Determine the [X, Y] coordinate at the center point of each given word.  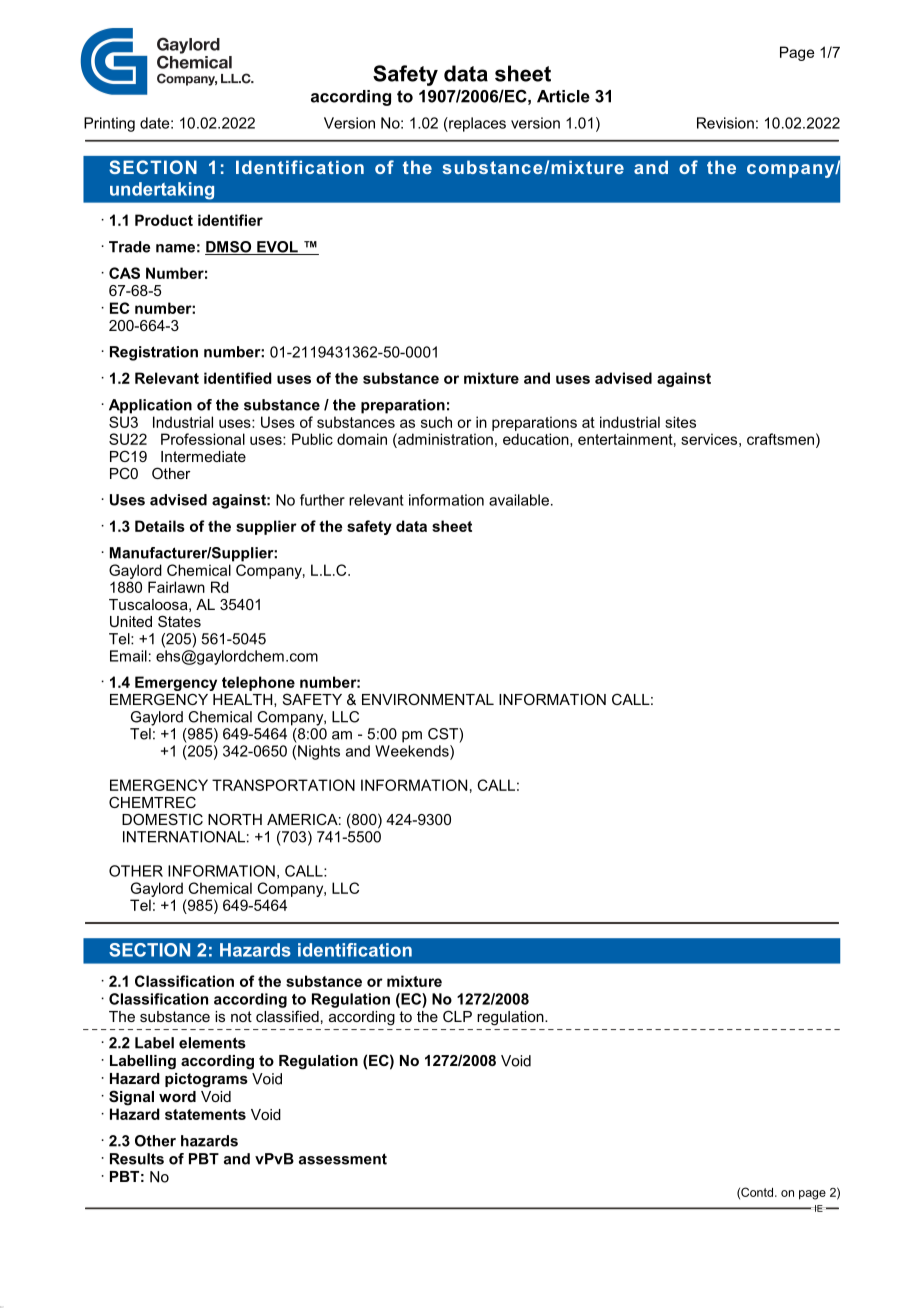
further [322, 500]
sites [680, 422]
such [436, 422]
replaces [476, 124]
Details [160, 526]
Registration [154, 353]
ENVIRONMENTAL [428, 699]
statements [205, 1114]
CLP [457, 1016]
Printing [109, 124]
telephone [258, 683]
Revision [725, 123]
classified [287, 1016]
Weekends [413, 751]
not [241, 1016]
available [519, 500]
